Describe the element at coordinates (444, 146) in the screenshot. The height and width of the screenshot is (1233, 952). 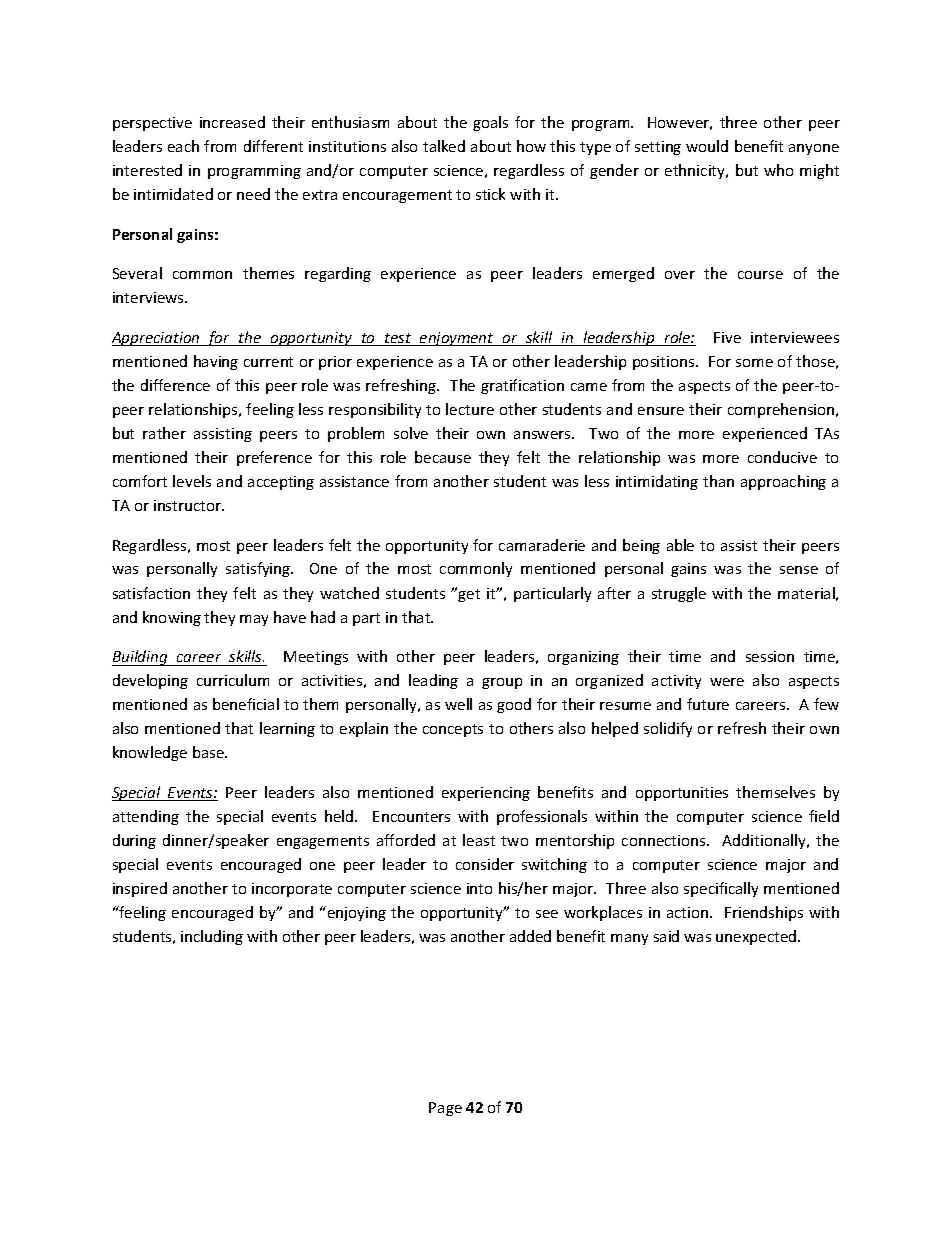
I see `talked` at that location.
